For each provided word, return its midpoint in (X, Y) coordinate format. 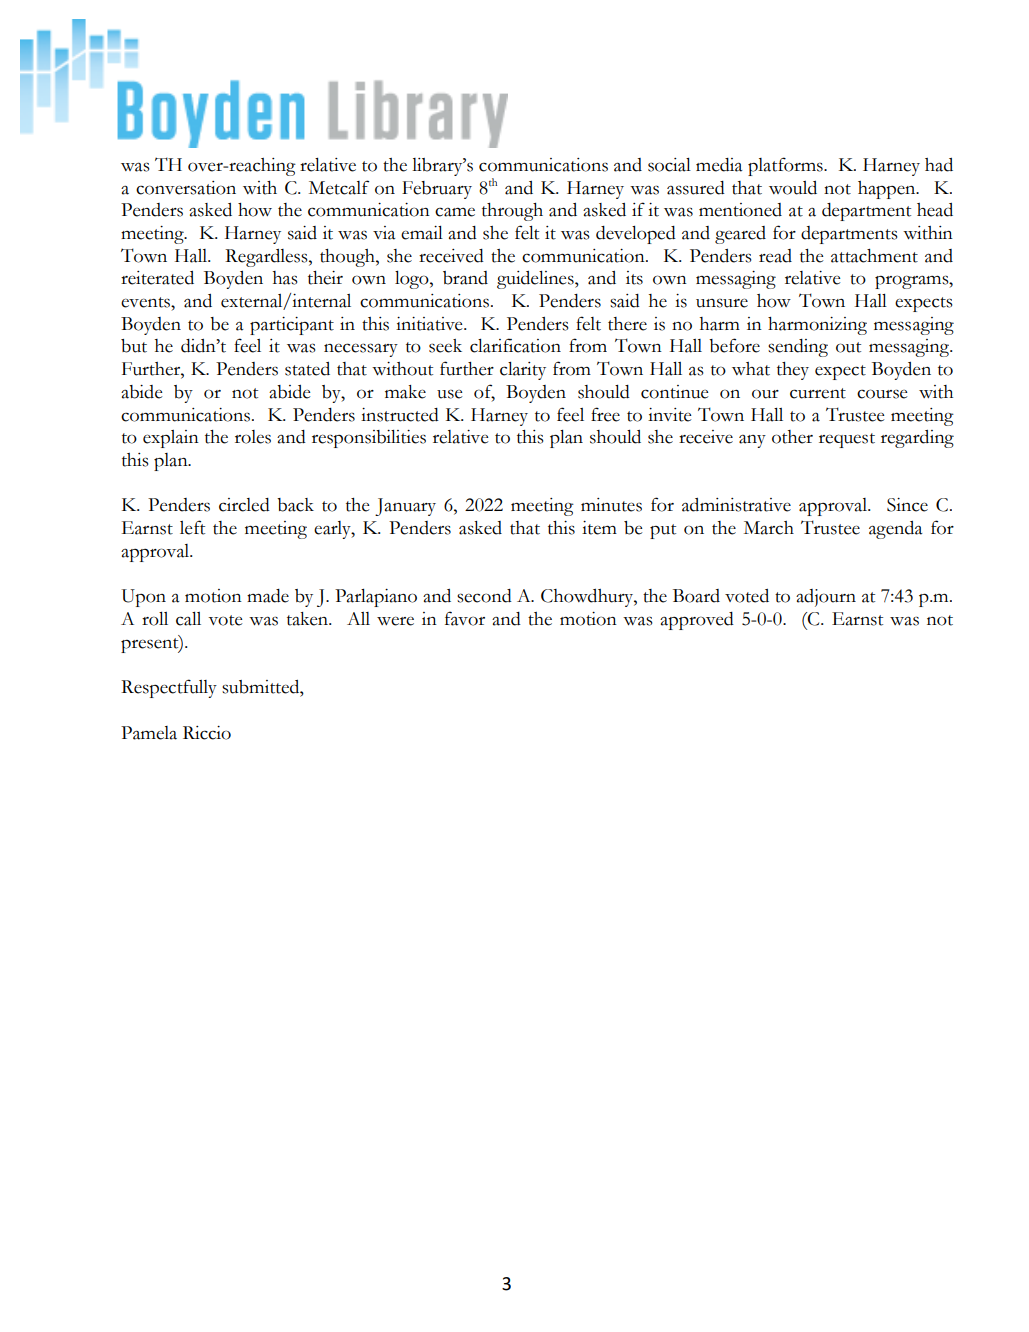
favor (465, 618)
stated (307, 369)
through (512, 212)
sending (798, 348)
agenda (896, 530)
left (192, 527)
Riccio (207, 733)
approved (697, 621)
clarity (523, 371)
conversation (186, 188)
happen (888, 190)
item (599, 528)
